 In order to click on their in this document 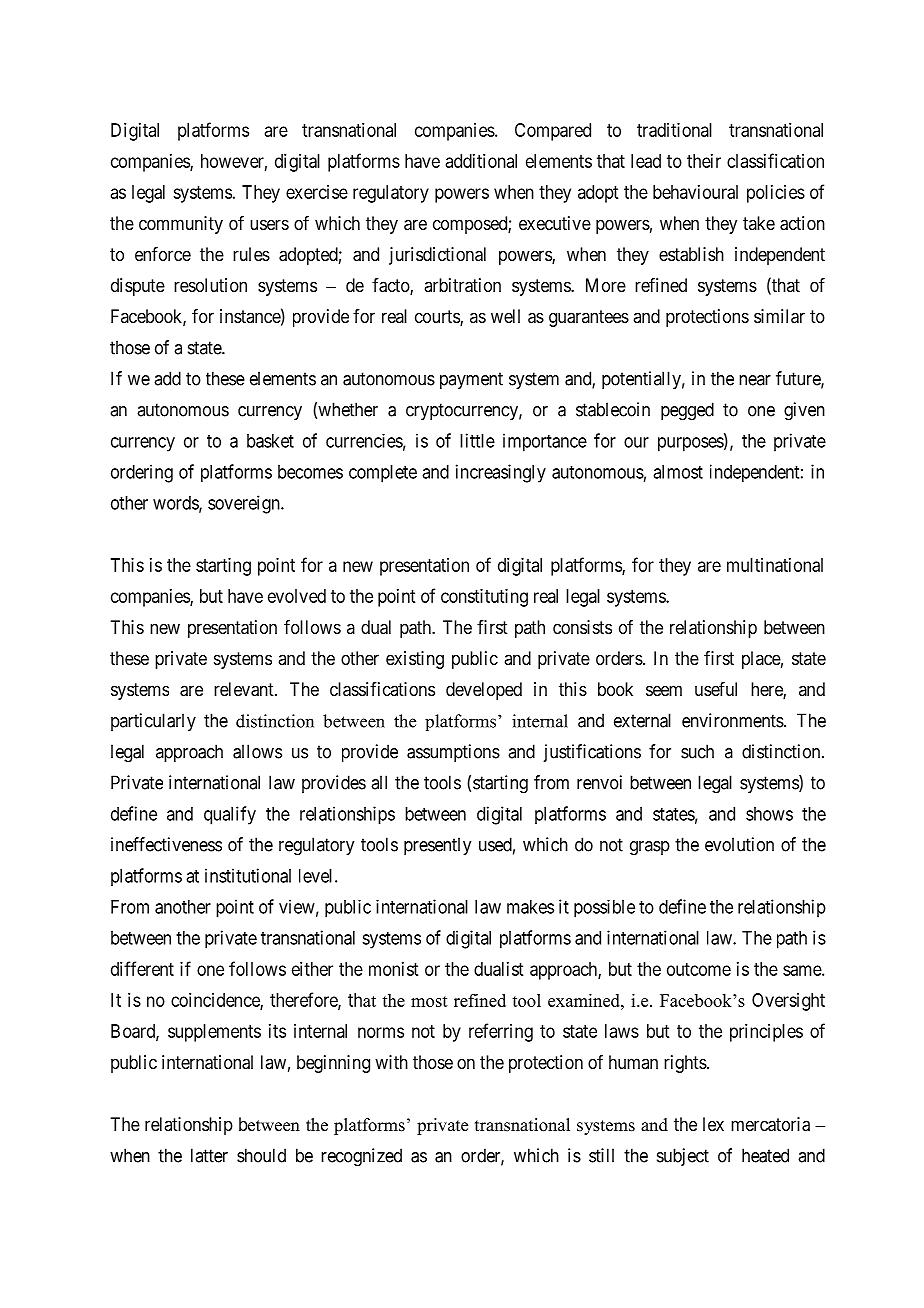, I will do `click(704, 161)`.
